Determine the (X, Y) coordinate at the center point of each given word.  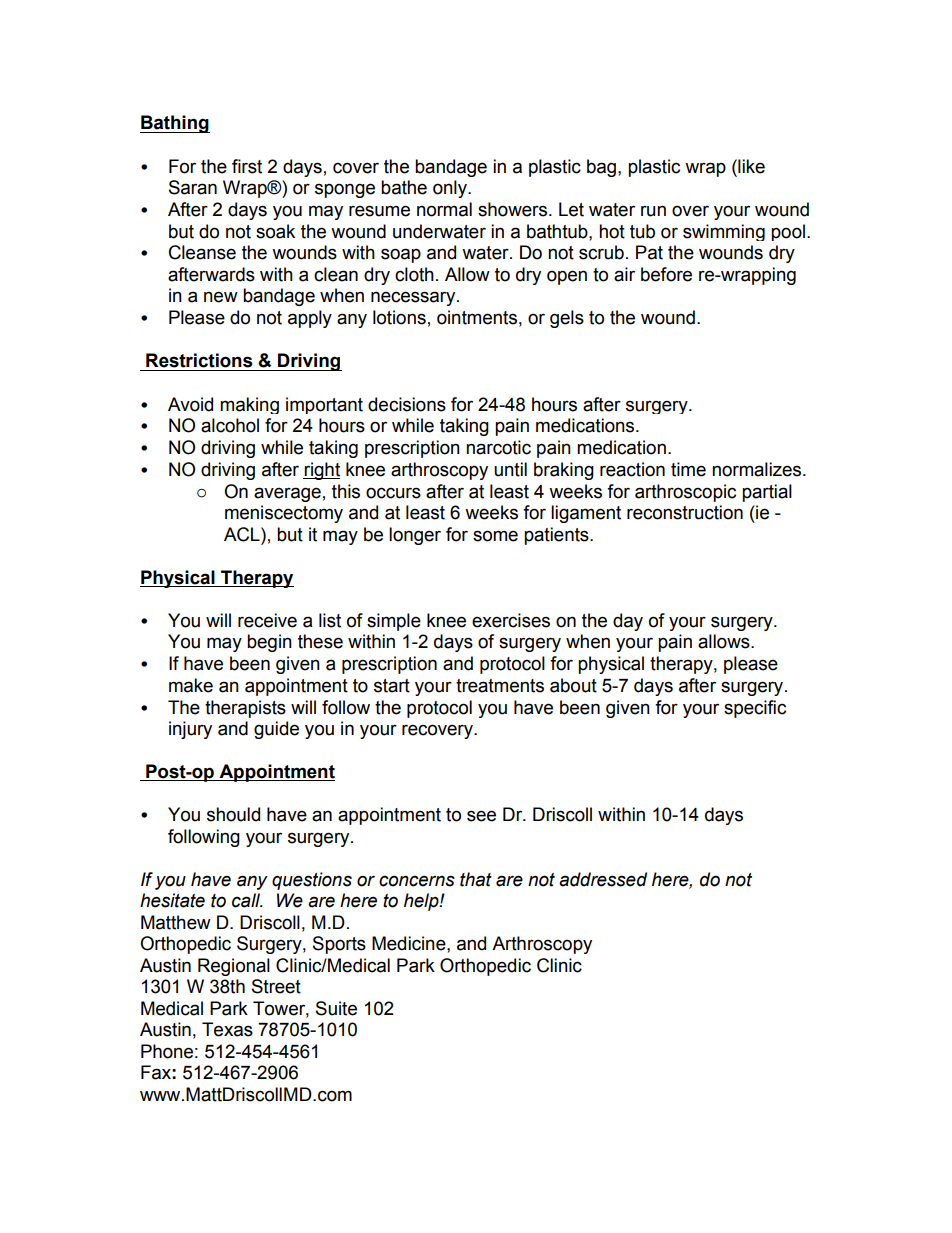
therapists (245, 709)
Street (276, 986)
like (750, 166)
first (247, 166)
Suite (336, 1008)
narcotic (498, 447)
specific (755, 709)
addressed (603, 879)
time (688, 469)
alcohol (230, 425)
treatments (500, 686)
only (451, 189)
